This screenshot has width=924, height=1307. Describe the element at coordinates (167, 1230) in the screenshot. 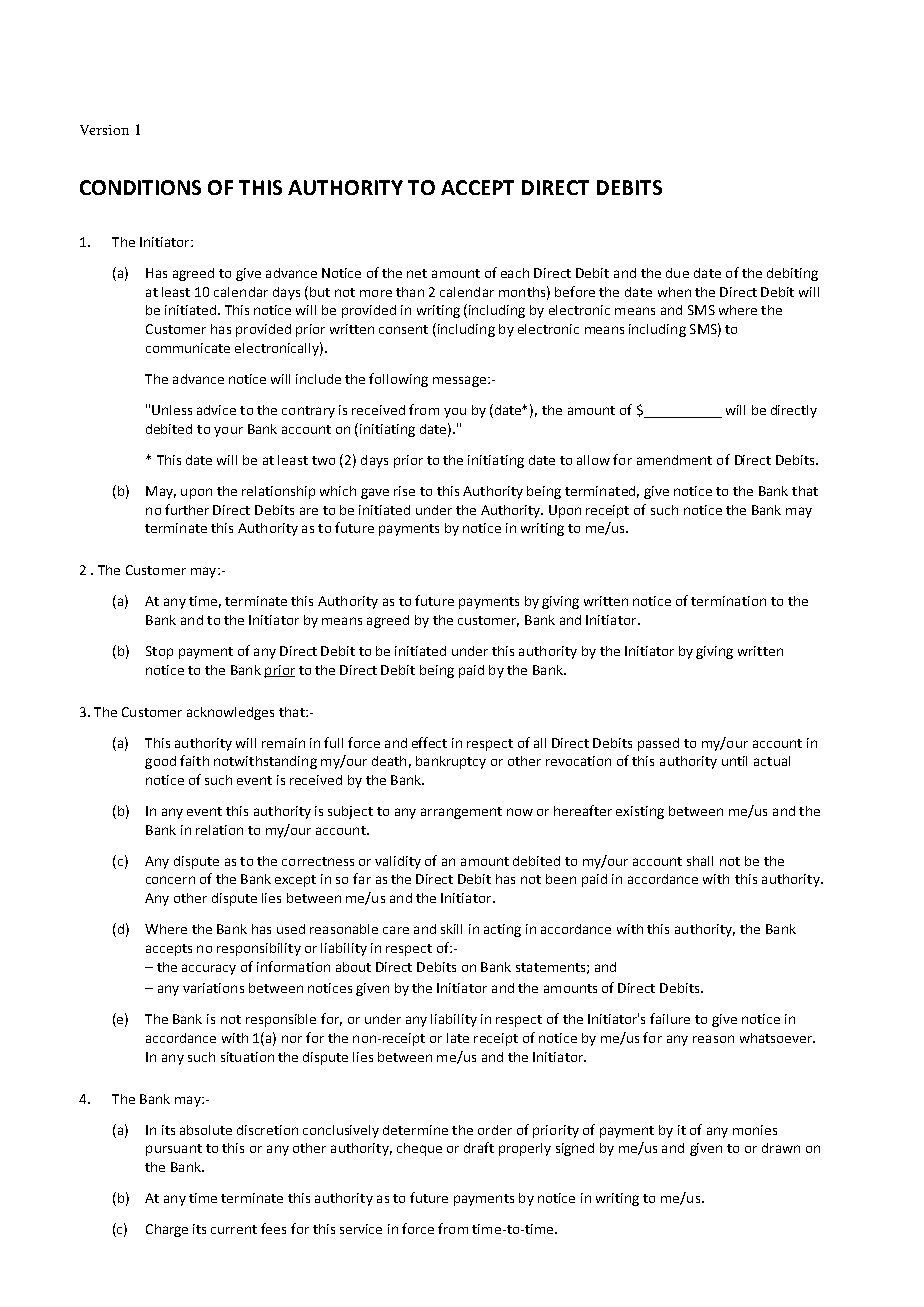

I see `Charge` at that location.
